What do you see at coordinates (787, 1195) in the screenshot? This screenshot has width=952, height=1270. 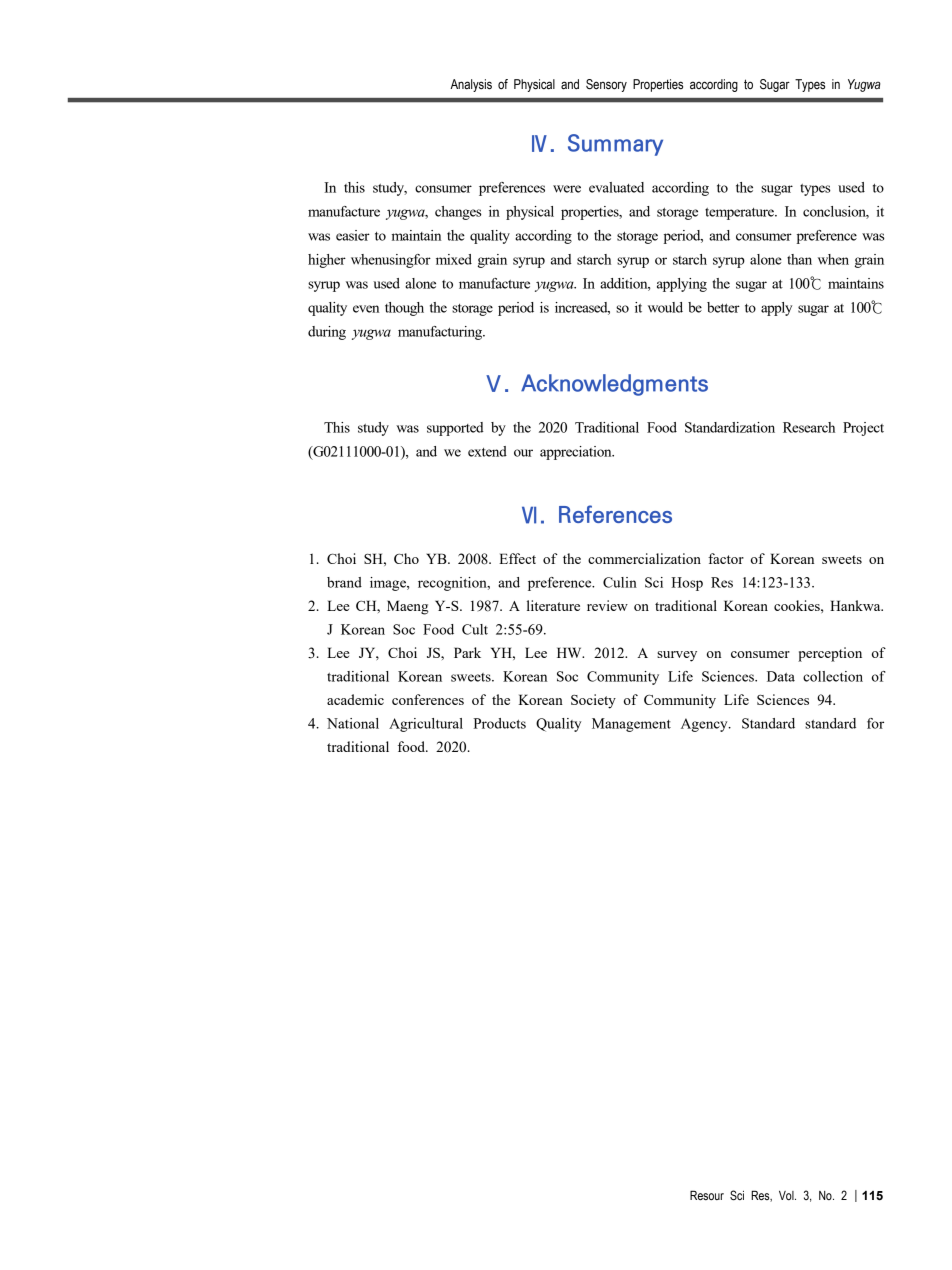 I see `Vol` at bounding box center [787, 1195].
